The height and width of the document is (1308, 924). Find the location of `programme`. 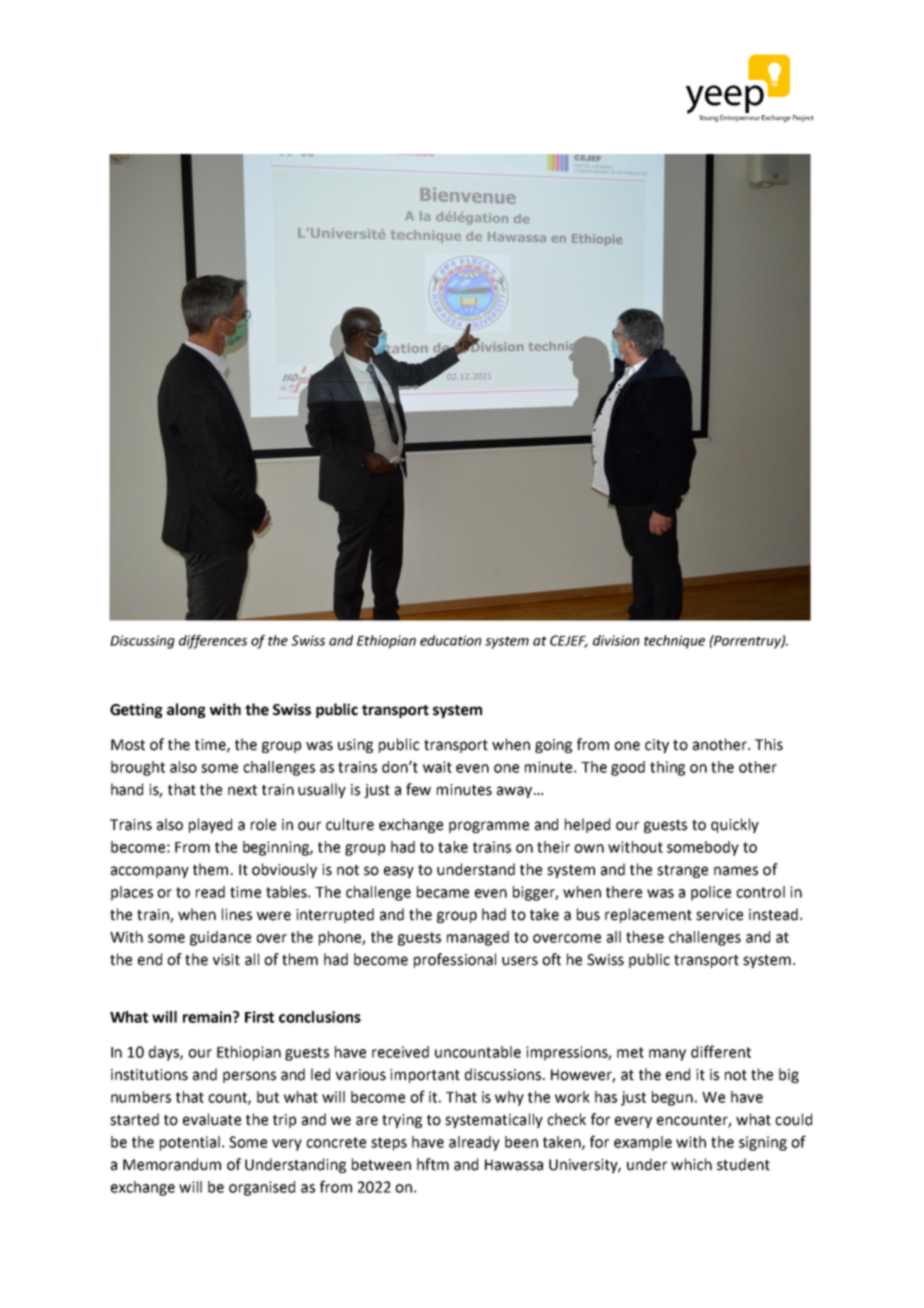

programme is located at coordinates (489, 827).
